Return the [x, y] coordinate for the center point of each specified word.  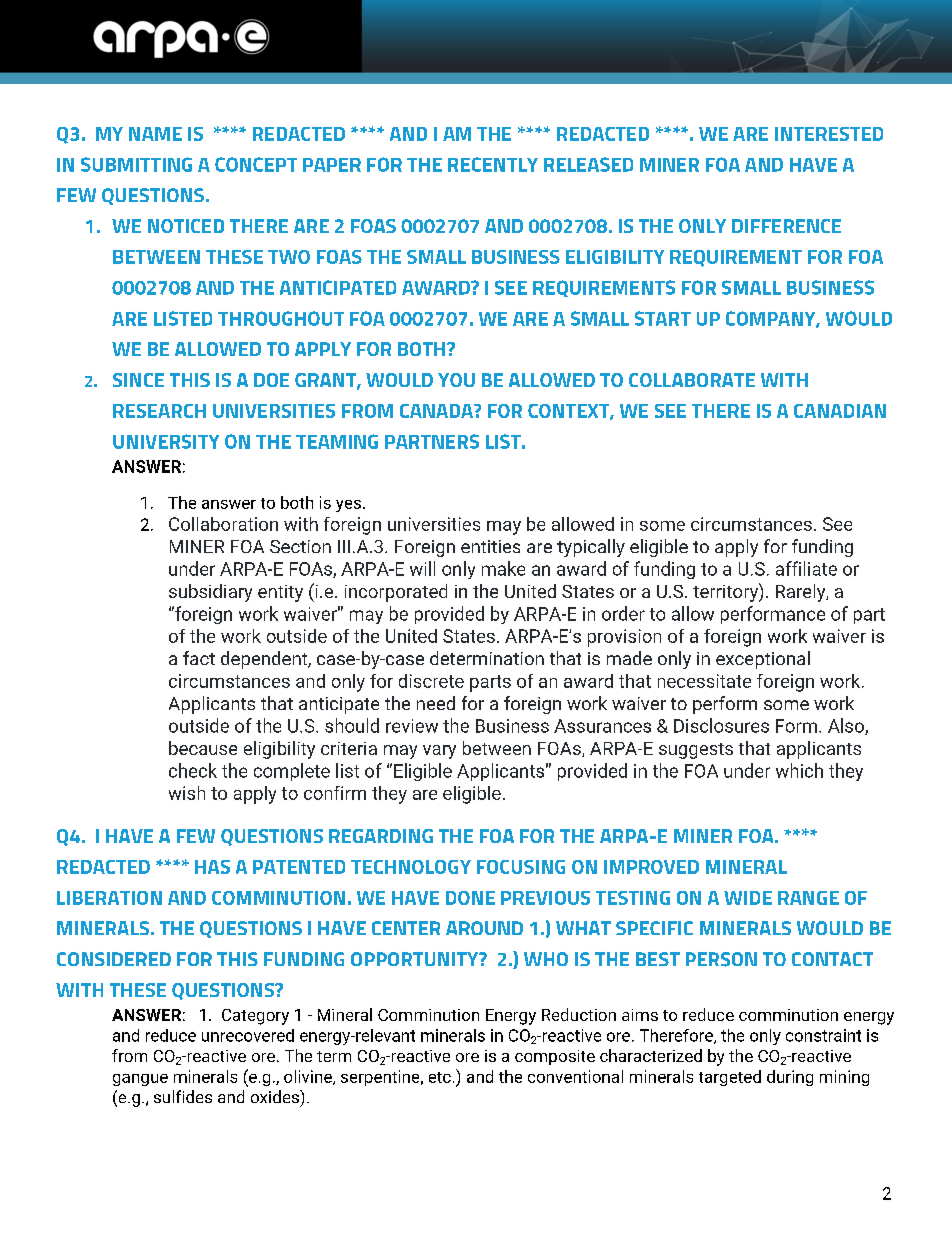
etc [440, 1077]
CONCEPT [256, 164]
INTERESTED [829, 134]
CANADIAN [840, 411]
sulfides [183, 1096]
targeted [730, 1078]
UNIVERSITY [166, 441]
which [799, 770]
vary [439, 752]
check [193, 770]
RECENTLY [493, 164]
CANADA [437, 411]
